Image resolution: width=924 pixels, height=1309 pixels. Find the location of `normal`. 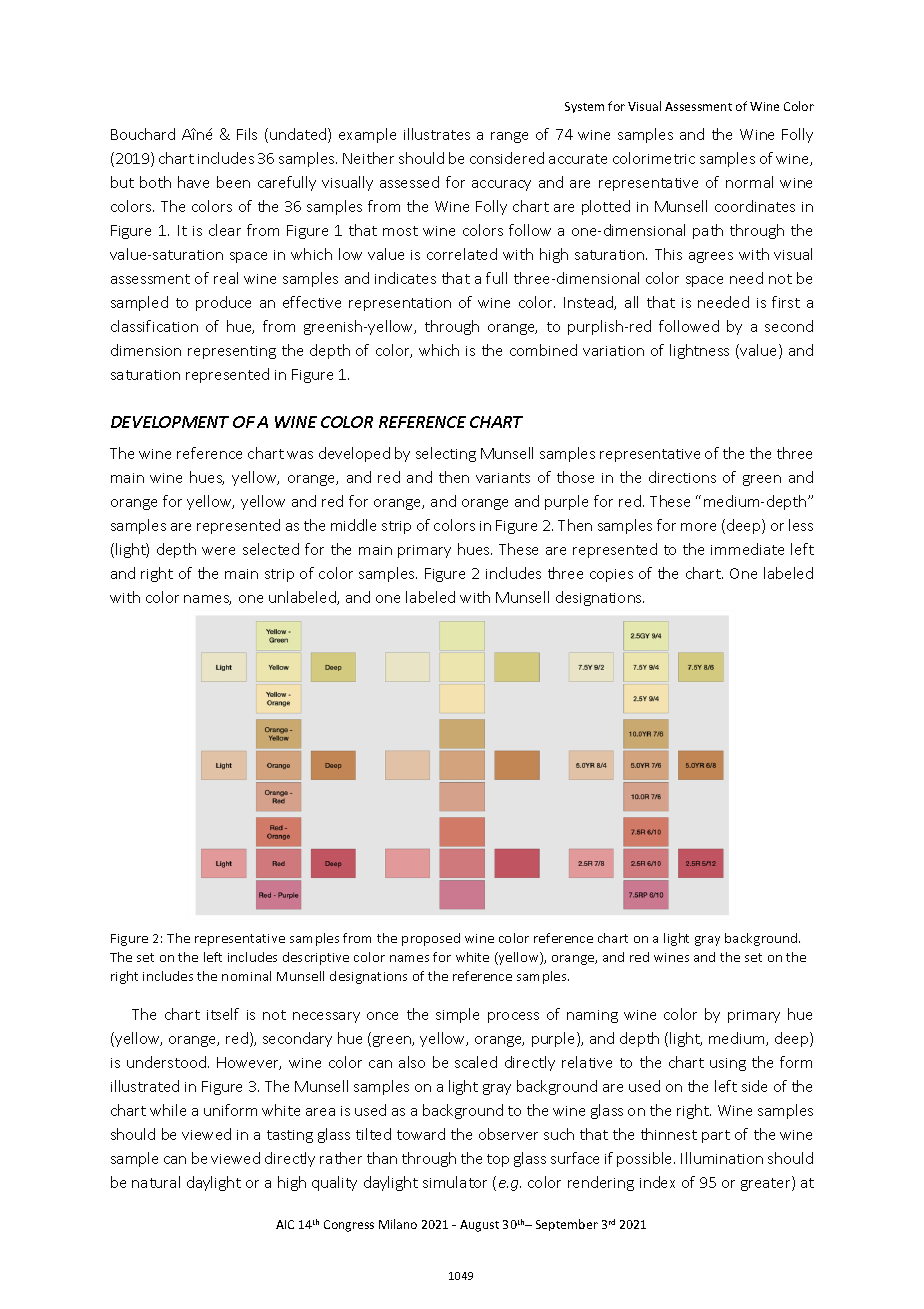

normal is located at coordinates (749, 182).
